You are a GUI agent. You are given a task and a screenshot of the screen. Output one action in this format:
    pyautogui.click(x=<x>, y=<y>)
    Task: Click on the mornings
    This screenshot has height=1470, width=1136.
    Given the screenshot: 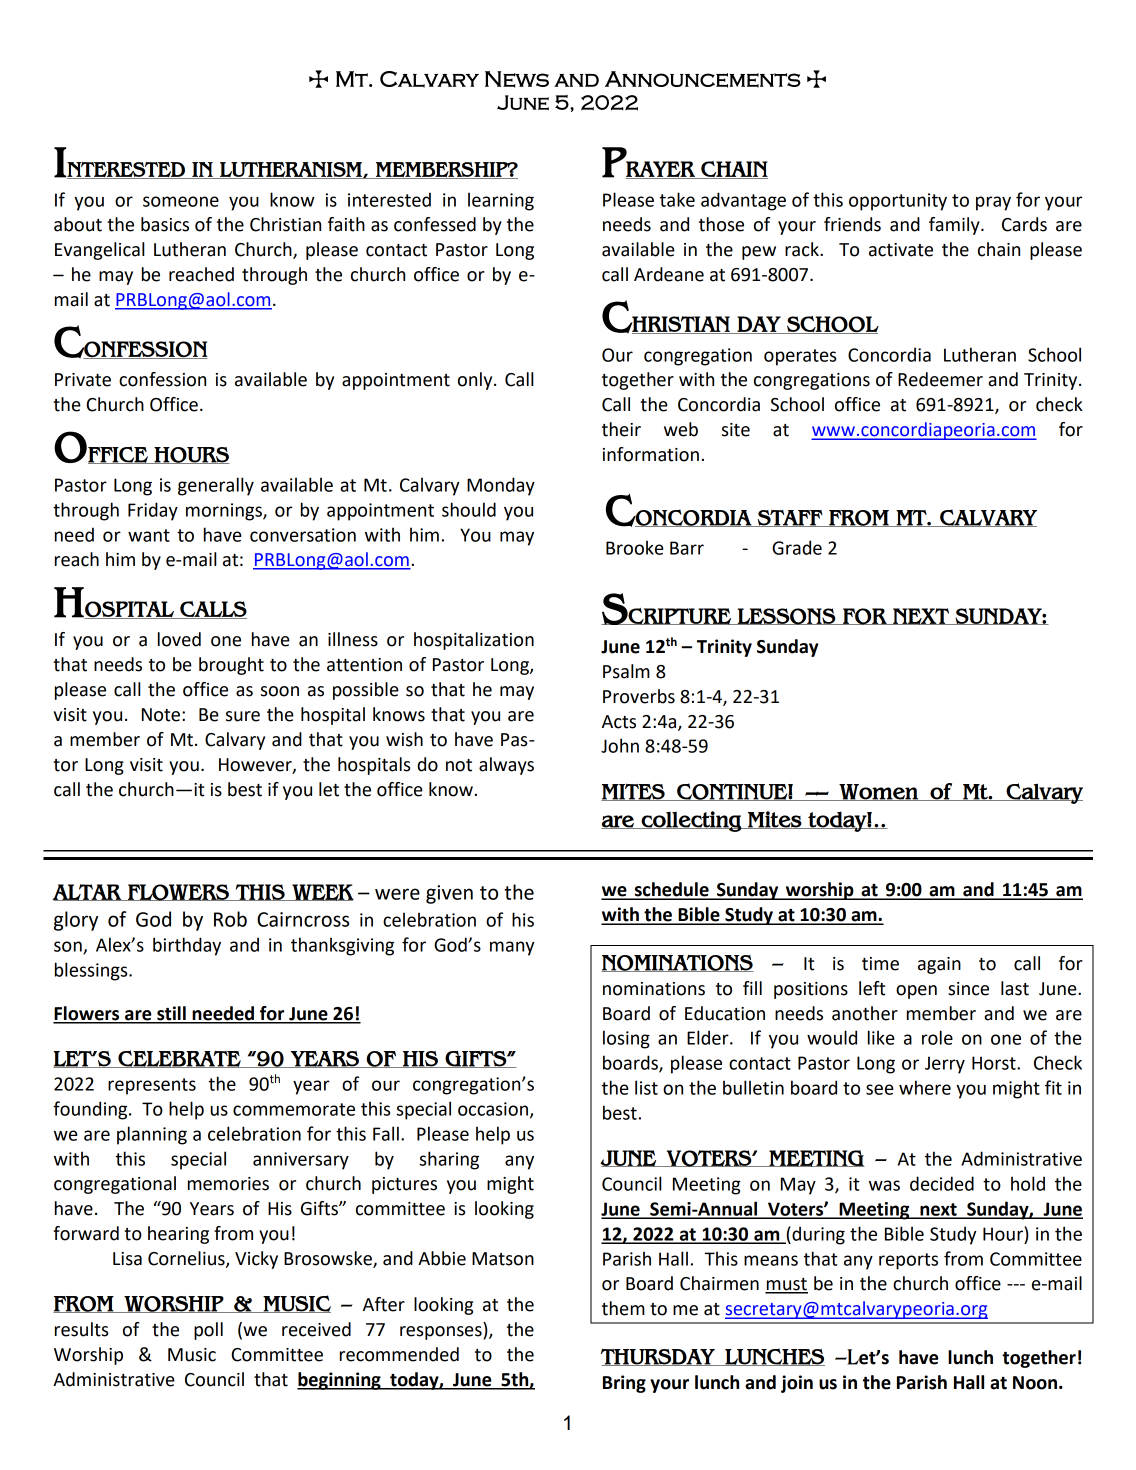 What is the action you would take?
    pyautogui.click(x=225, y=512)
